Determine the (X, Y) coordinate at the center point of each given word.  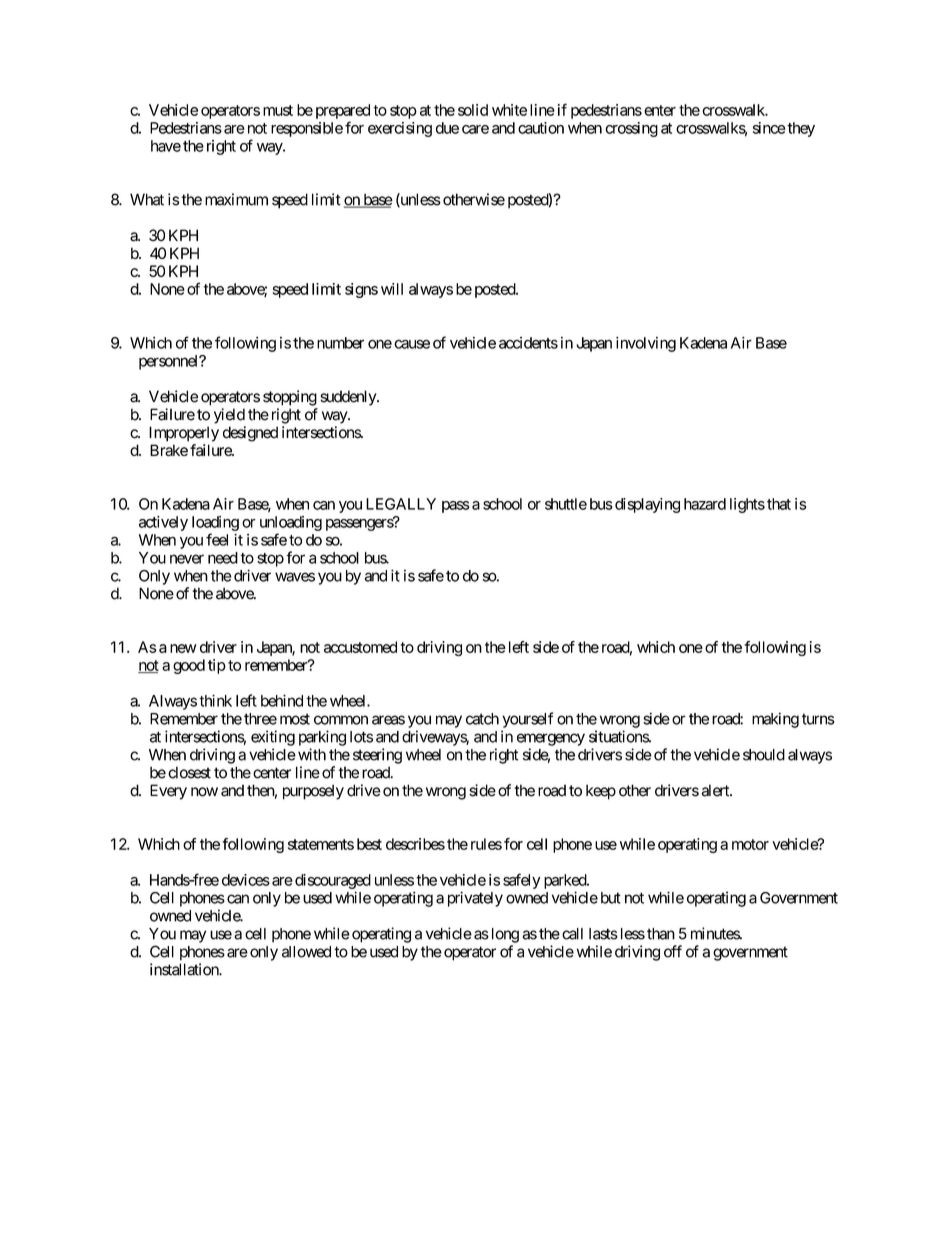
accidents (528, 343)
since (769, 128)
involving (646, 344)
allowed (306, 952)
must (278, 110)
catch (482, 719)
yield (229, 416)
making (775, 720)
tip (217, 666)
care (475, 129)
